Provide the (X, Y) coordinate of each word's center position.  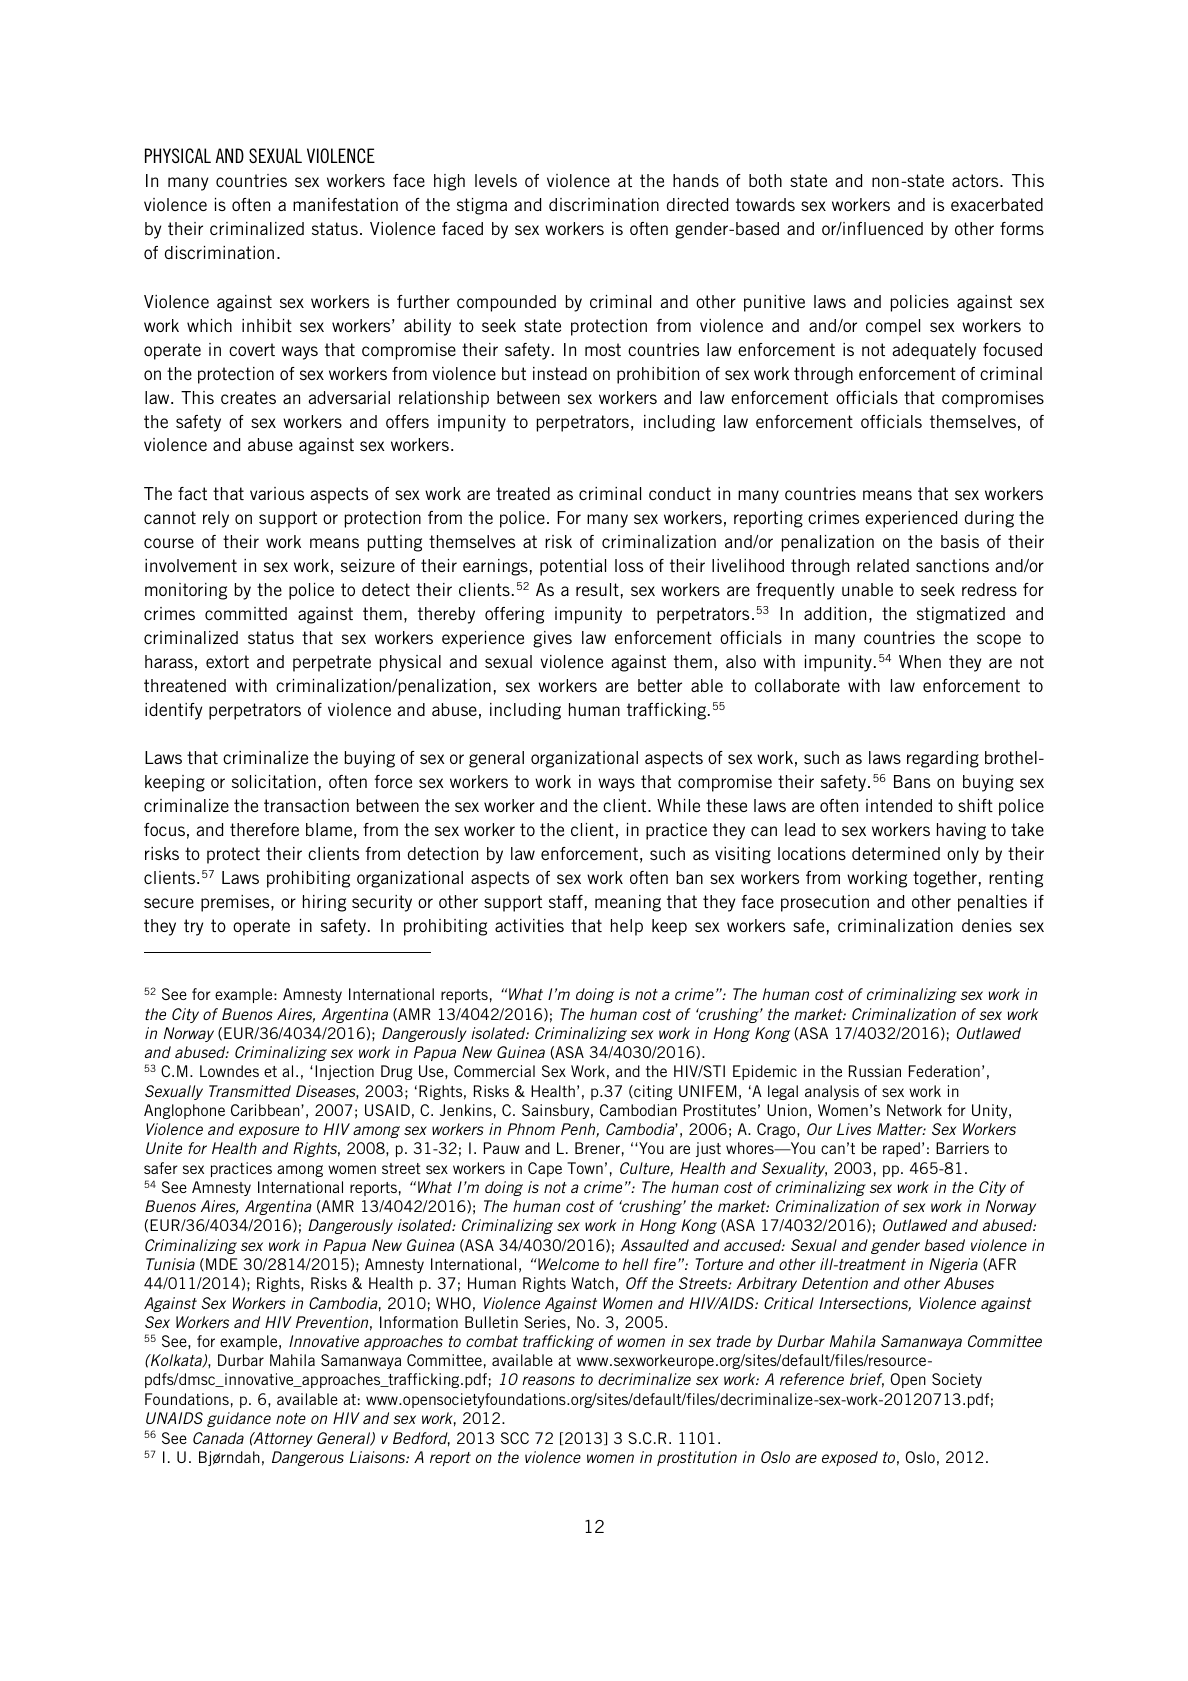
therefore (264, 829)
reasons (548, 1380)
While (678, 805)
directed (697, 204)
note (291, 1418)
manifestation (345, 204)
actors (976, 180)
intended (899, 805)
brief (867, 1380)
